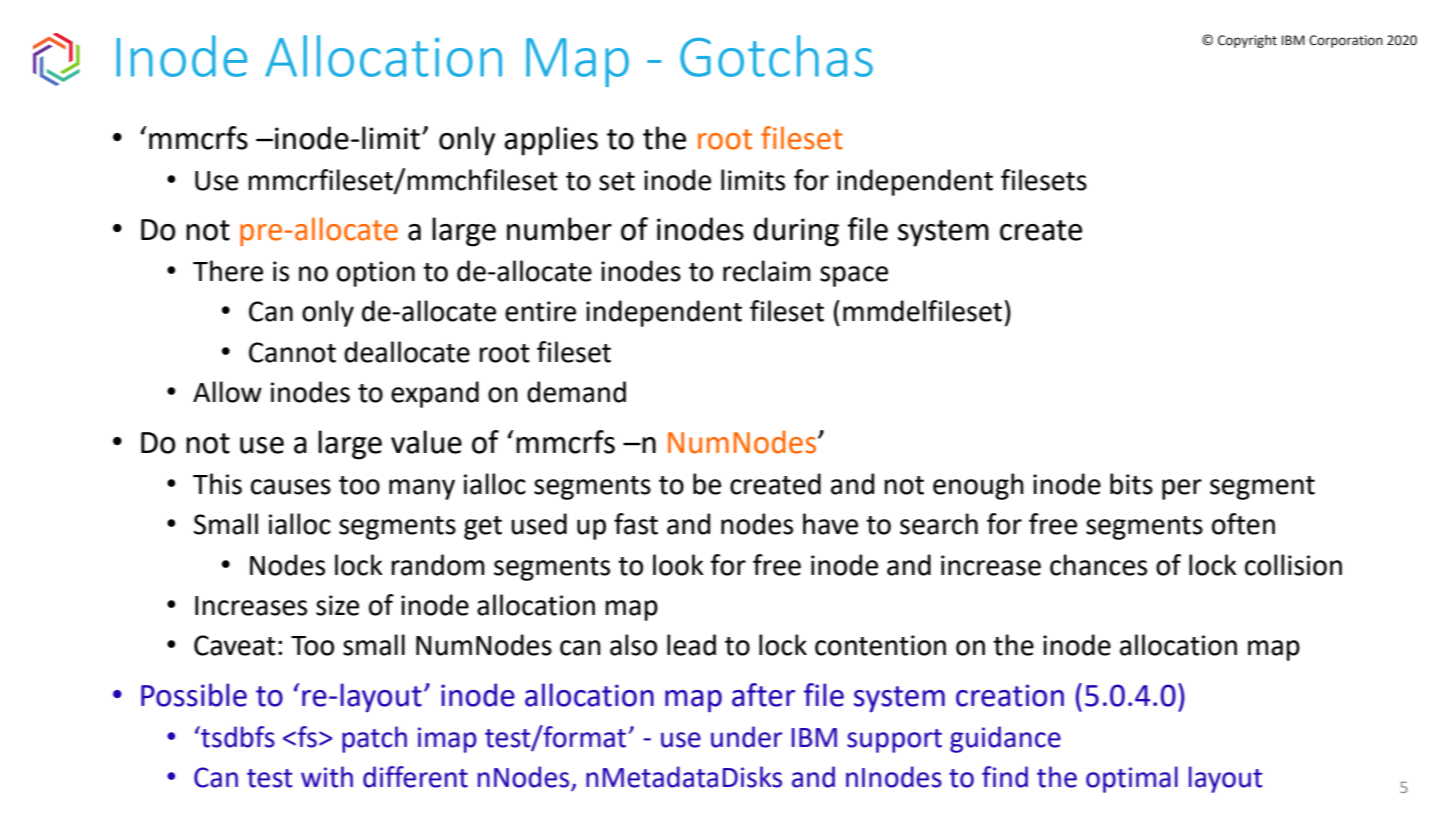 The height and width of the screenshot is (819, 1456). I want to click on optimal, so click(1132, 779).
